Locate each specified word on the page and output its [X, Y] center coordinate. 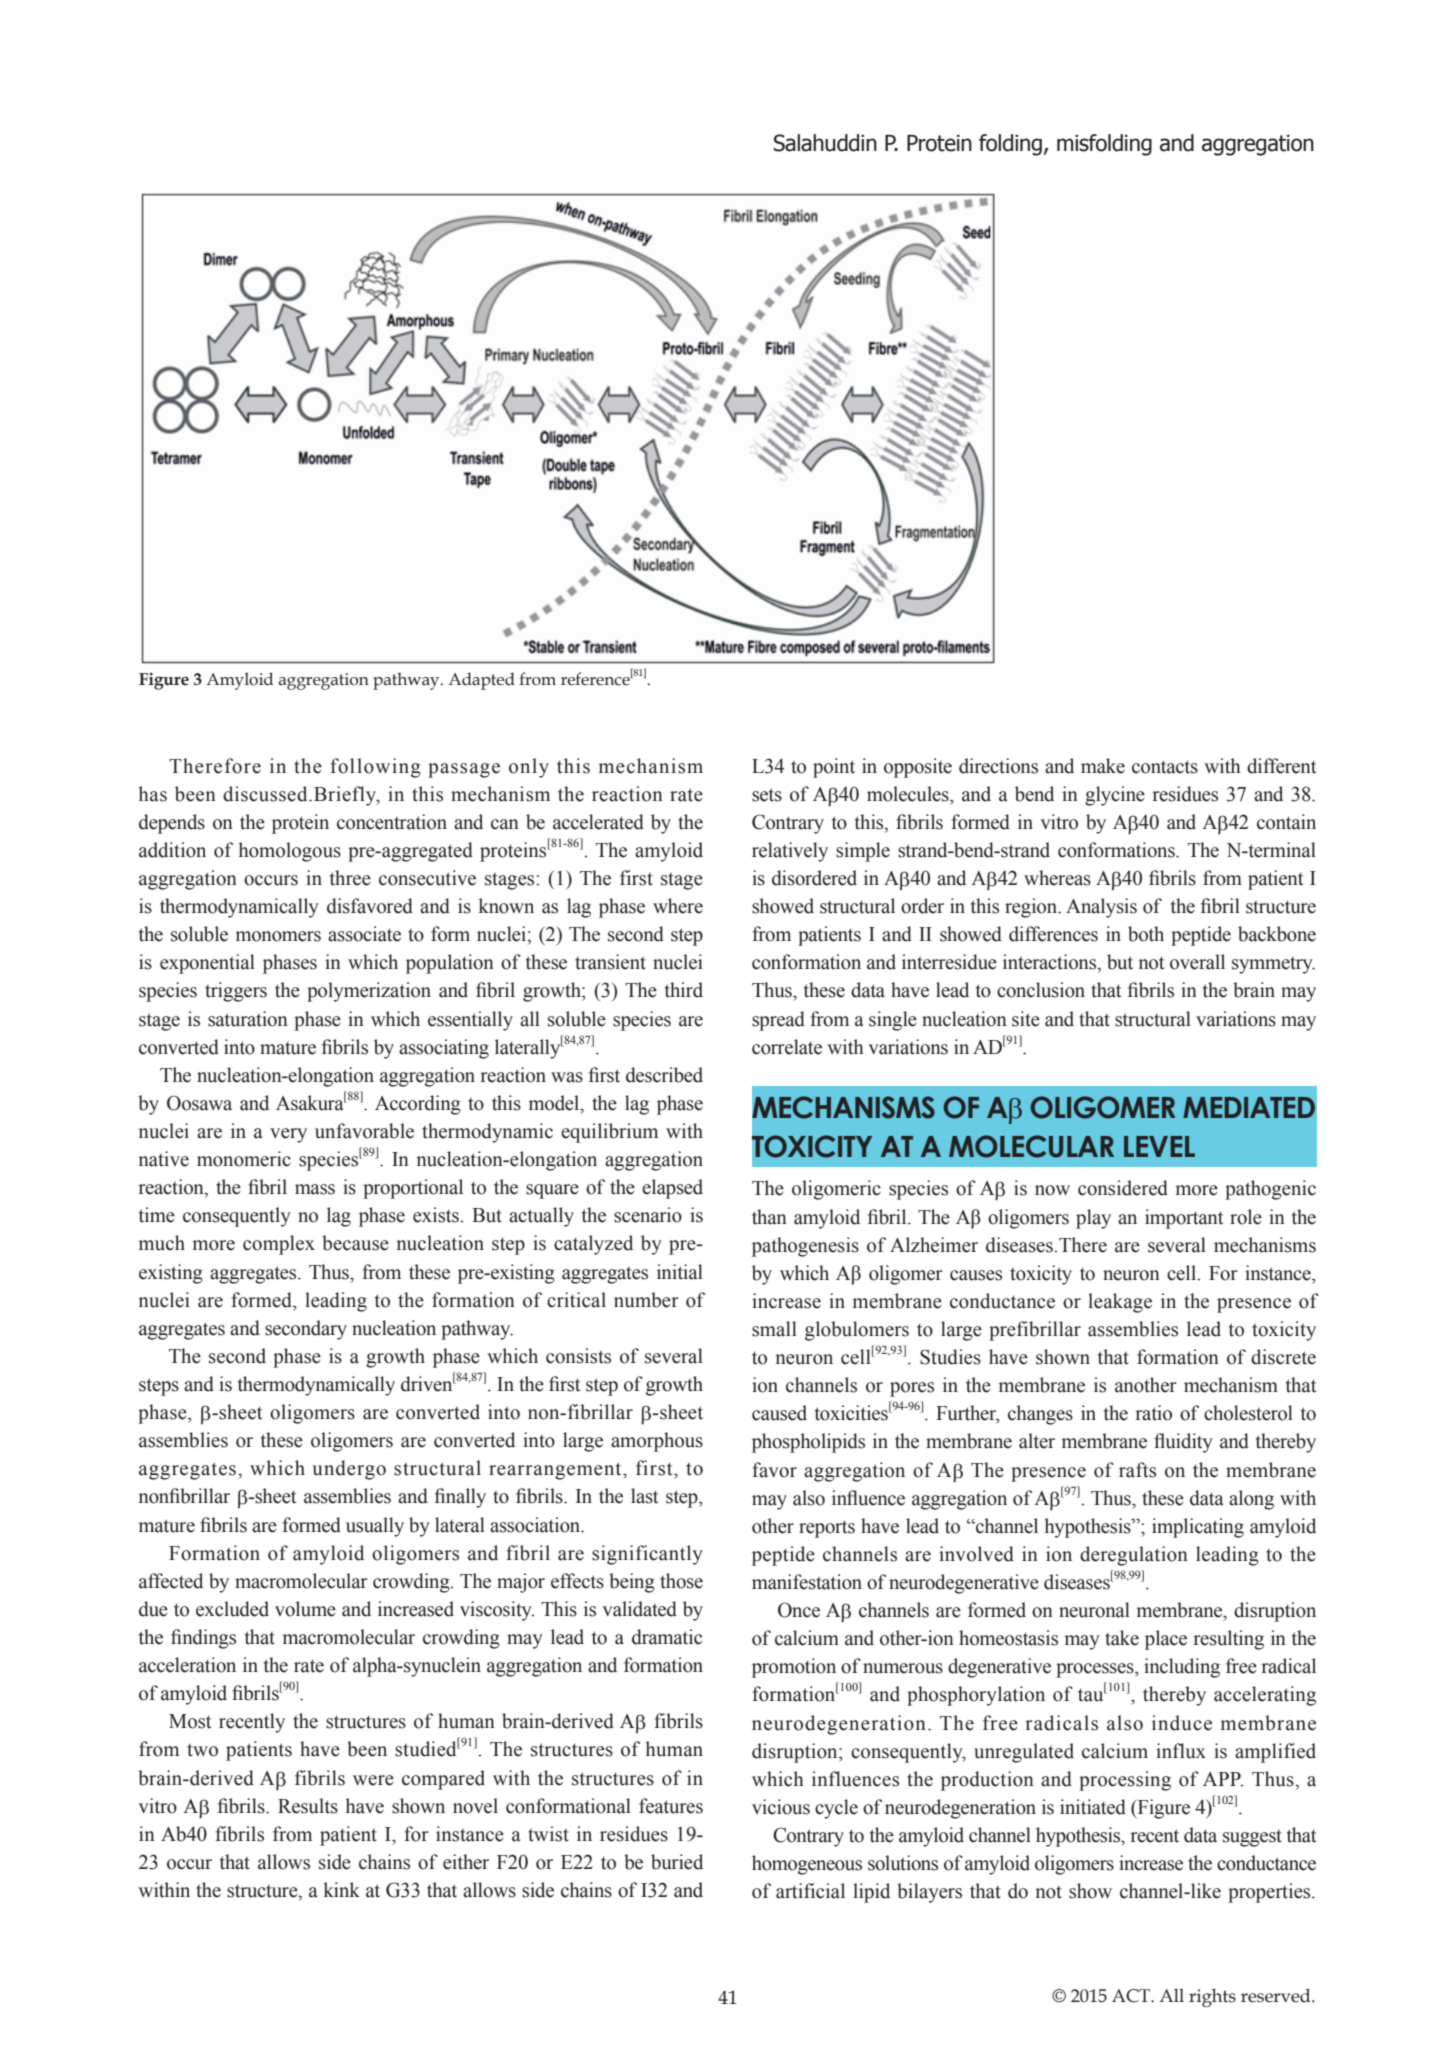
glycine [1115, 796]
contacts [1165, 767]
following [375, 768]
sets [767, 795]
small [774, 1329]
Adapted [481, 681]
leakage [1120, 1303]
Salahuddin [825, 143]
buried [677, 1862]
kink [342, 1889]
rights [1212, 1997]
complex [279, 1245]
